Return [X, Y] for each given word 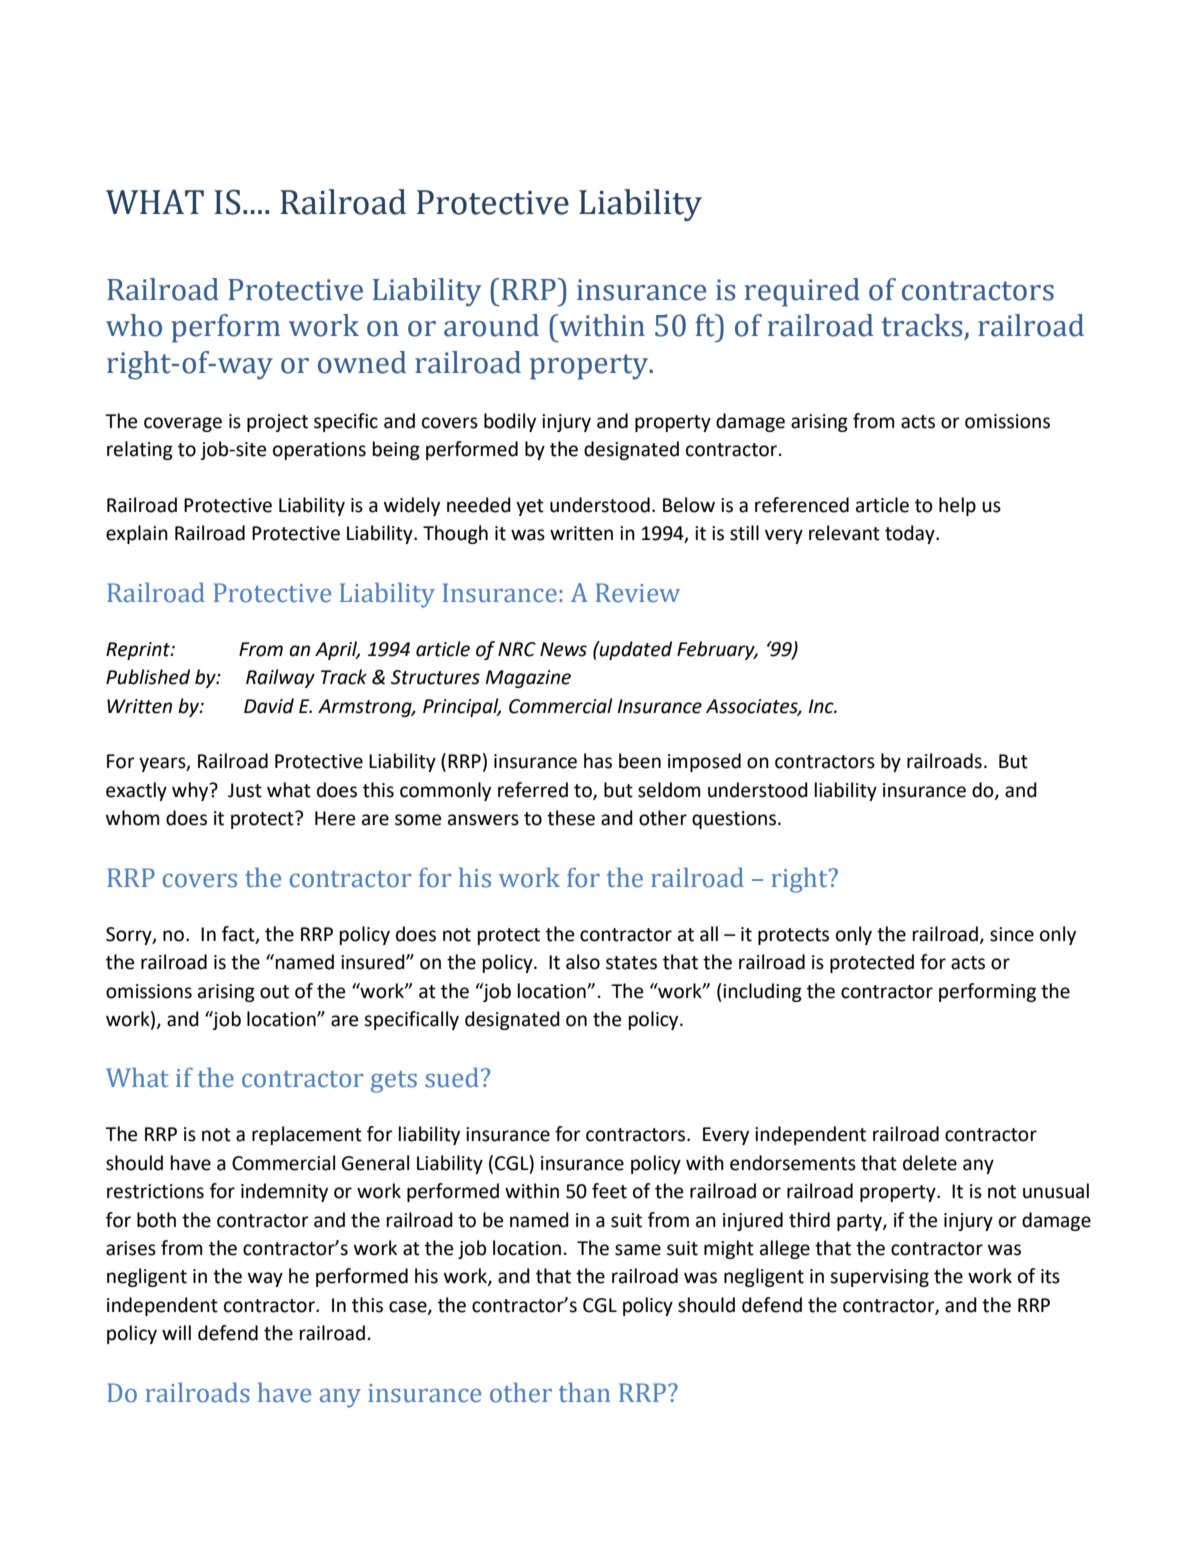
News [563, 649]
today [911, 534]
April [337, 650]
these [571, 818]
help [957, 506]
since [1012, 934]
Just [245, 790]
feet [609, 1191]
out [274, 992]
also [583, 962]
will [176, 1332]
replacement [307, 1135]
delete [930, 1163]
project [277, 423]
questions [735, 820]
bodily [510, 422]
